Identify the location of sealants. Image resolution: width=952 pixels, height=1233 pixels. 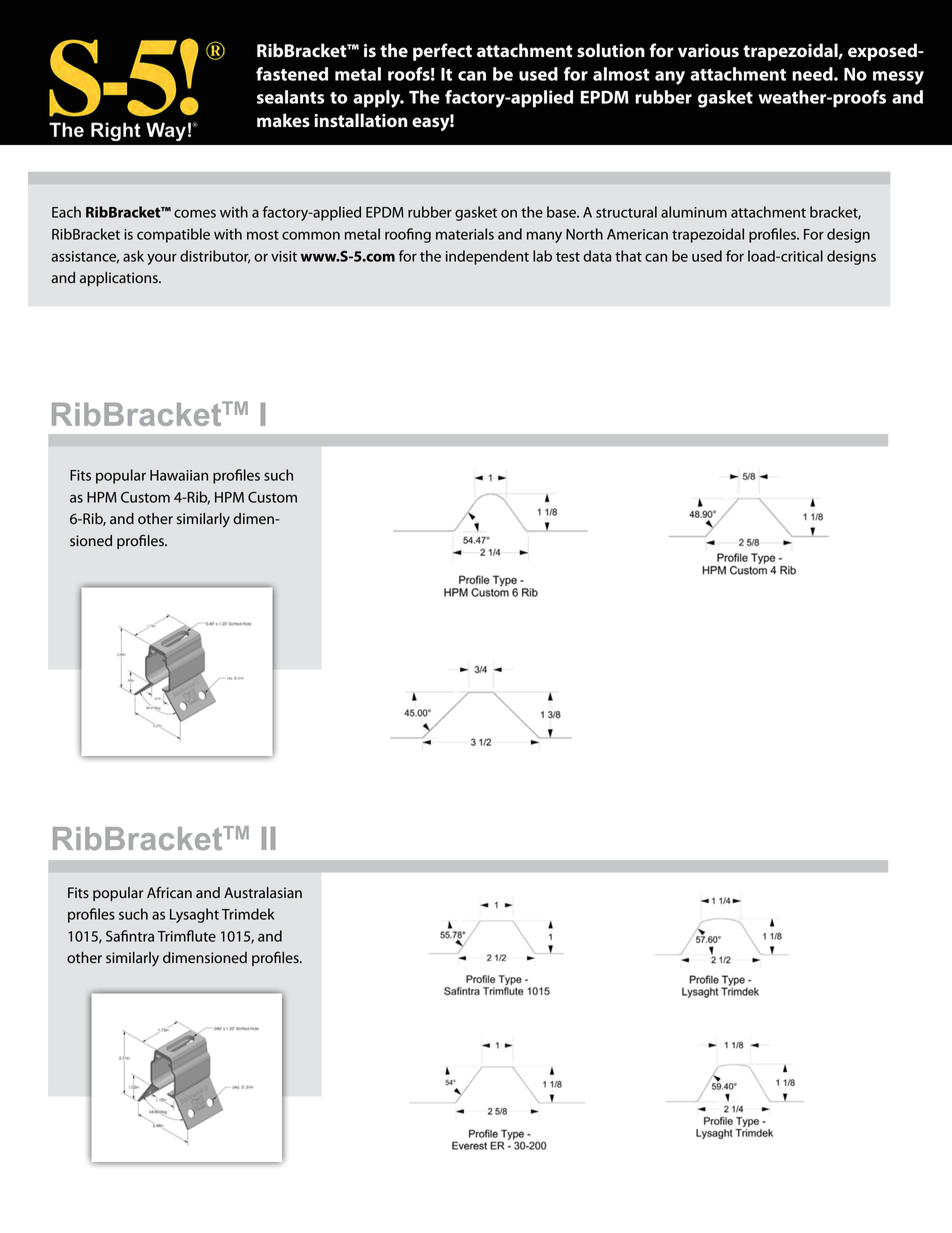
(291, 97).
